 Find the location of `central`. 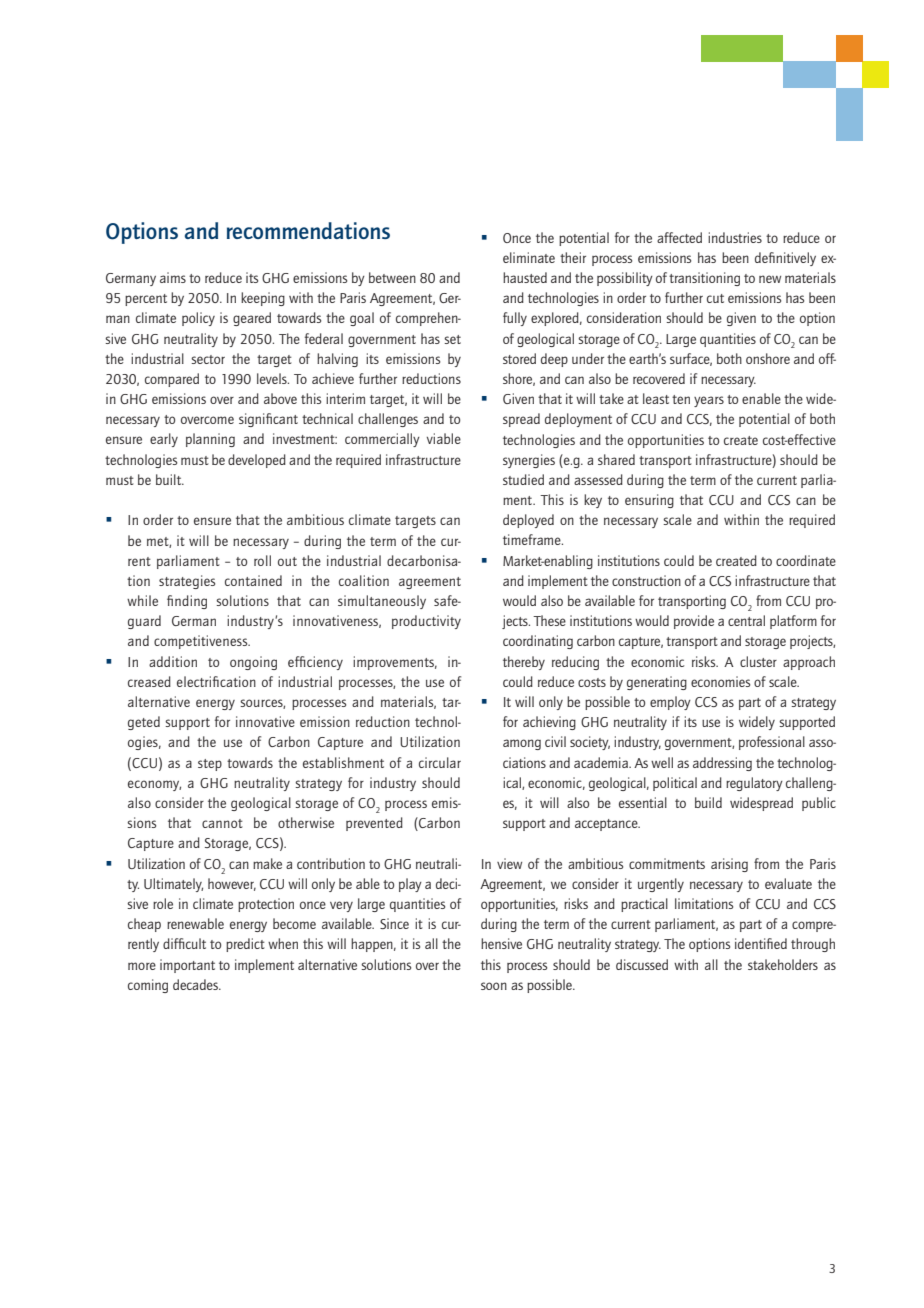

central is located at coordinates (746, 620).
